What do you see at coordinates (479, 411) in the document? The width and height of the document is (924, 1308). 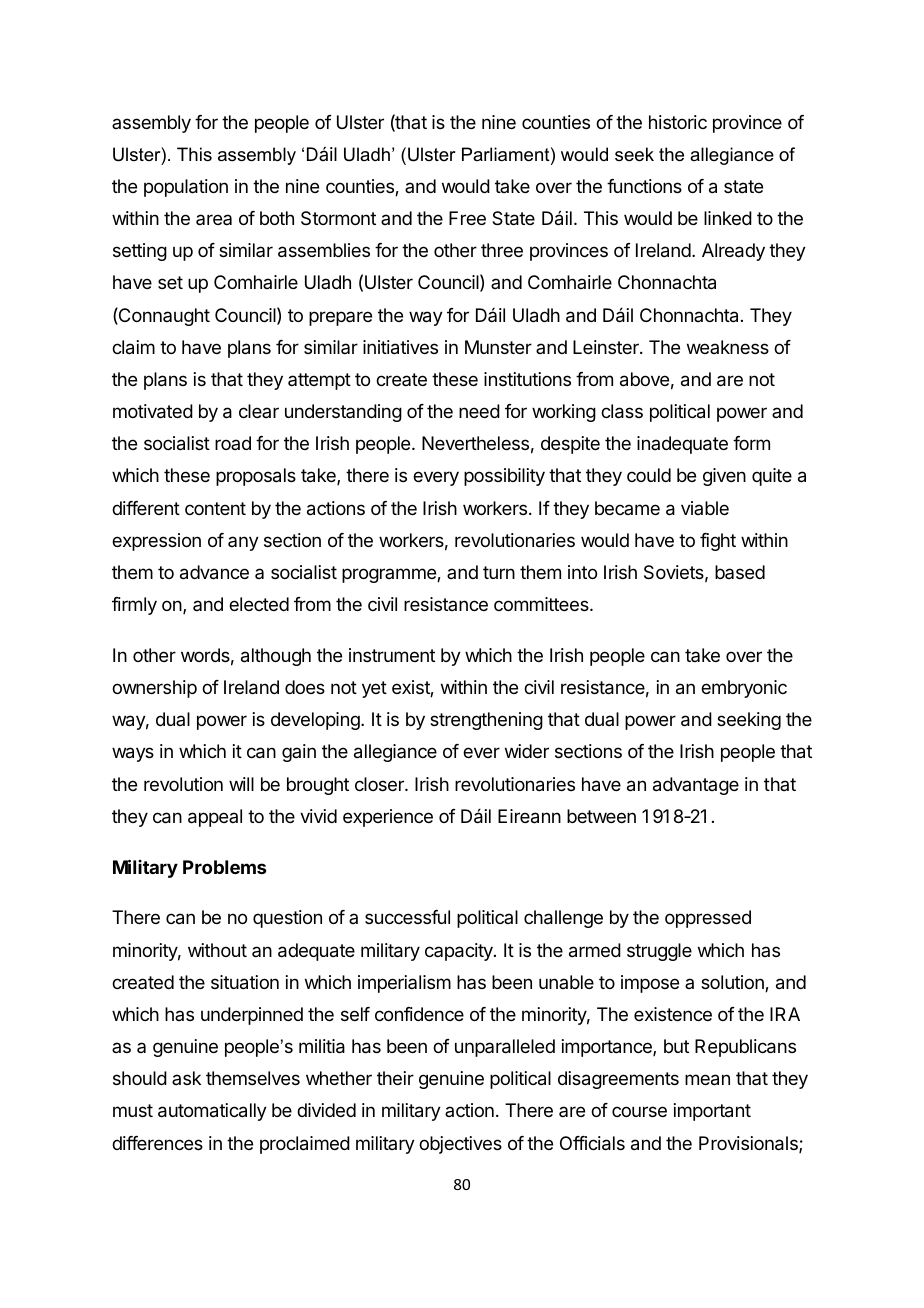 I see `need` at bounding box center [479, 411].
